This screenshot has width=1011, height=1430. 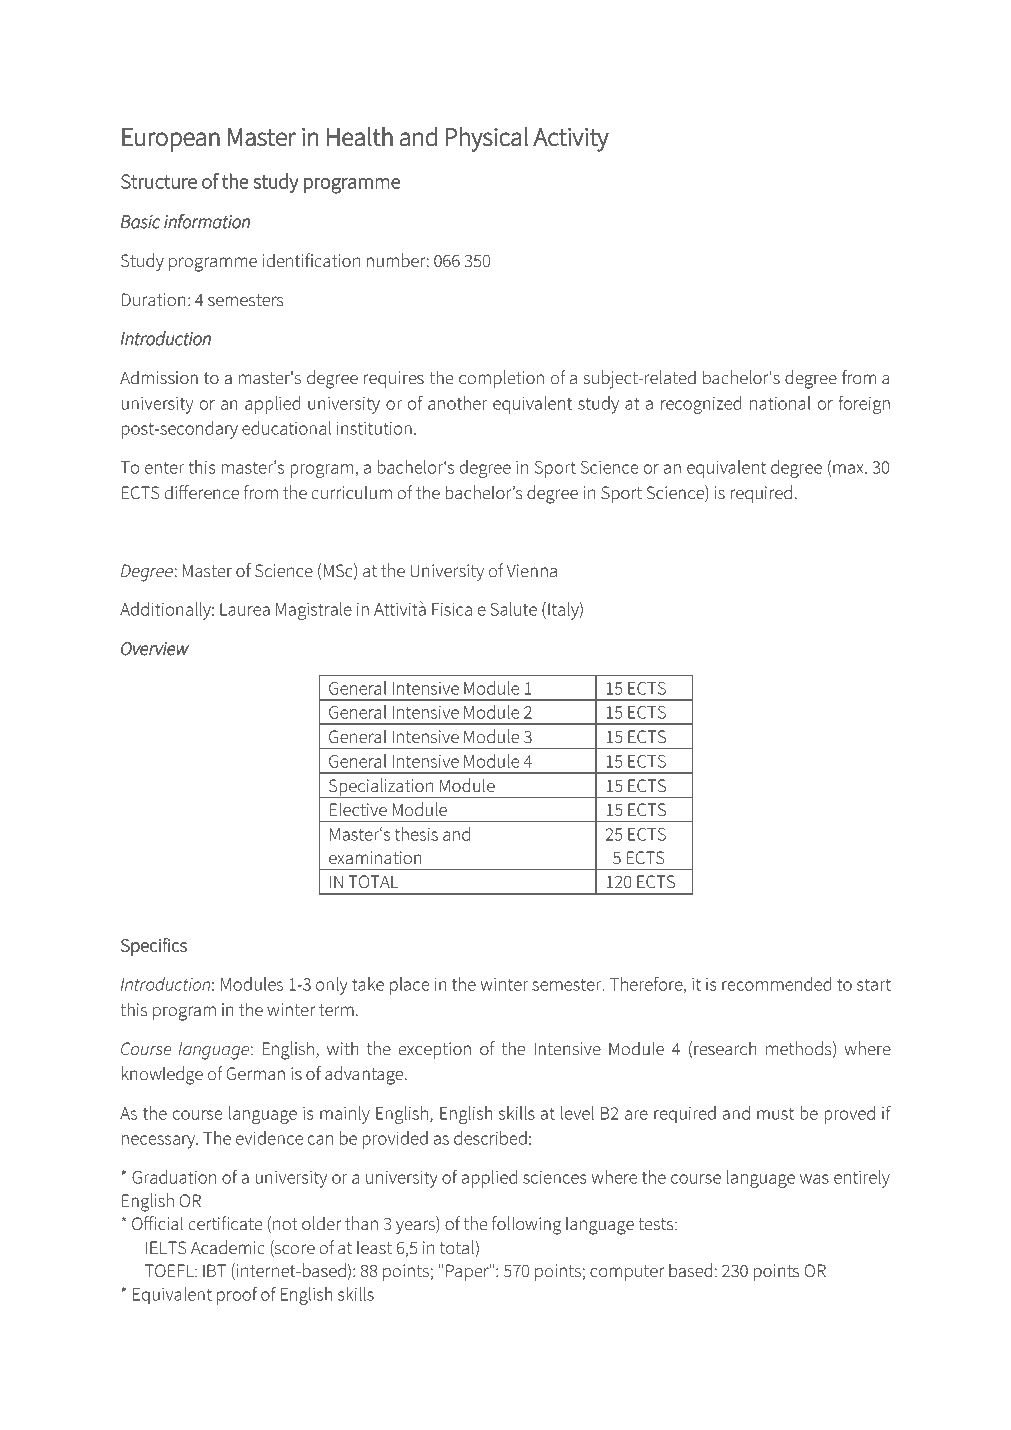 What do you see at coordinates (526, 1225) in the screenshot?
I see `following` at bounding box center [526, 1225].
